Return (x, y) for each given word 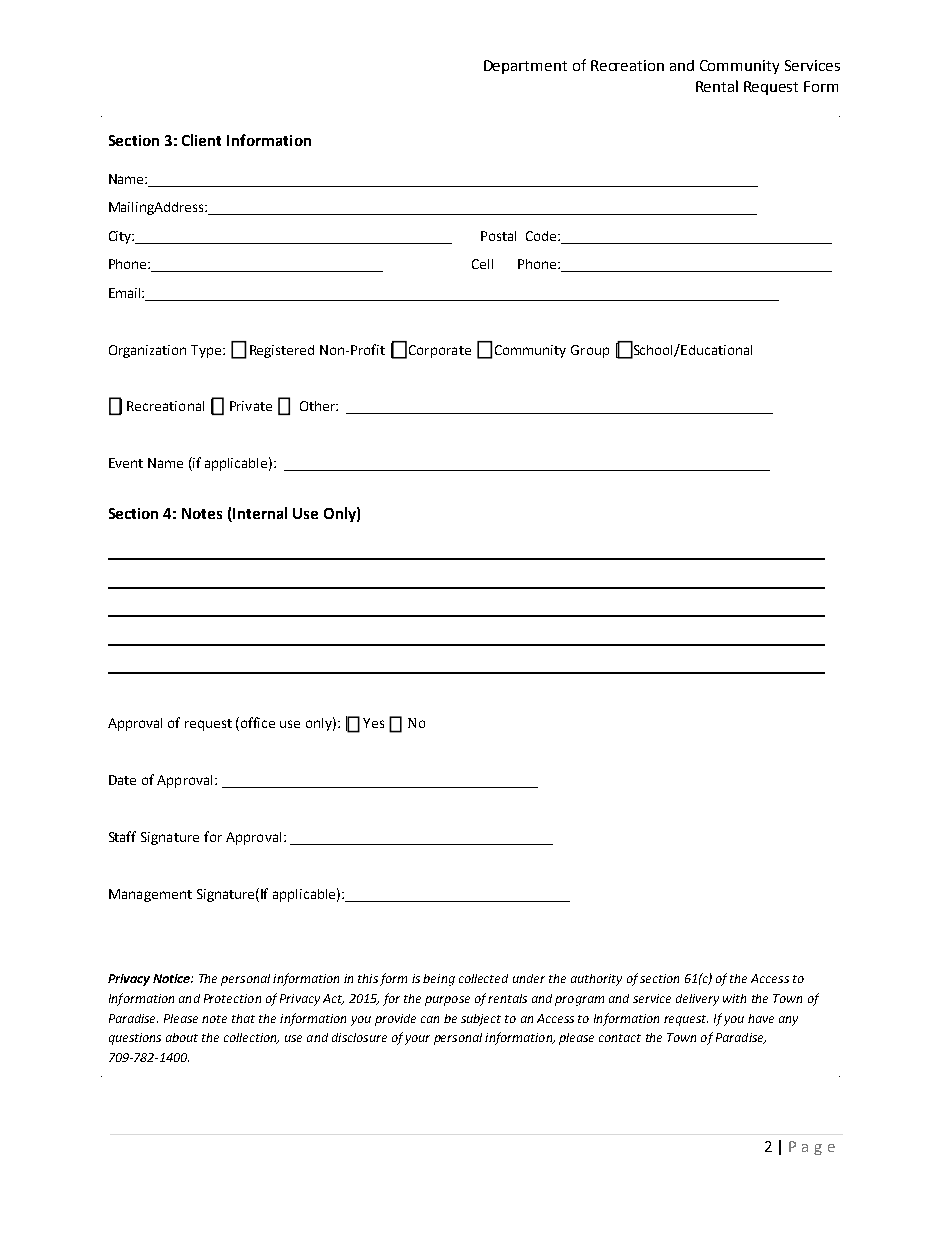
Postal (498, 236)
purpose (447, 1001)
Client (201, 140)
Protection (232, 998)
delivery (697, 1000)
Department (525, 67)
